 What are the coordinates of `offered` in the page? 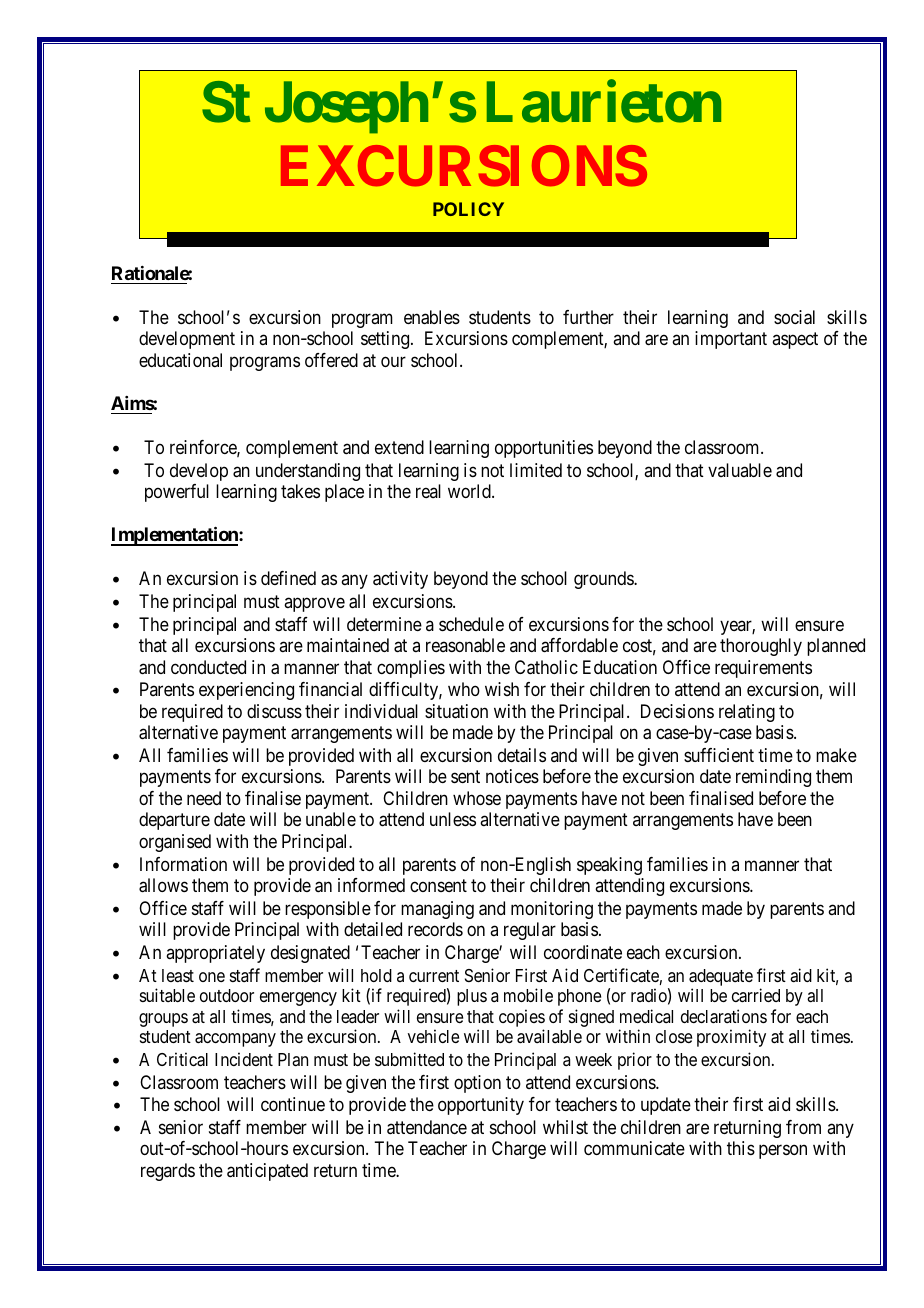 It's located at (331, 360).
